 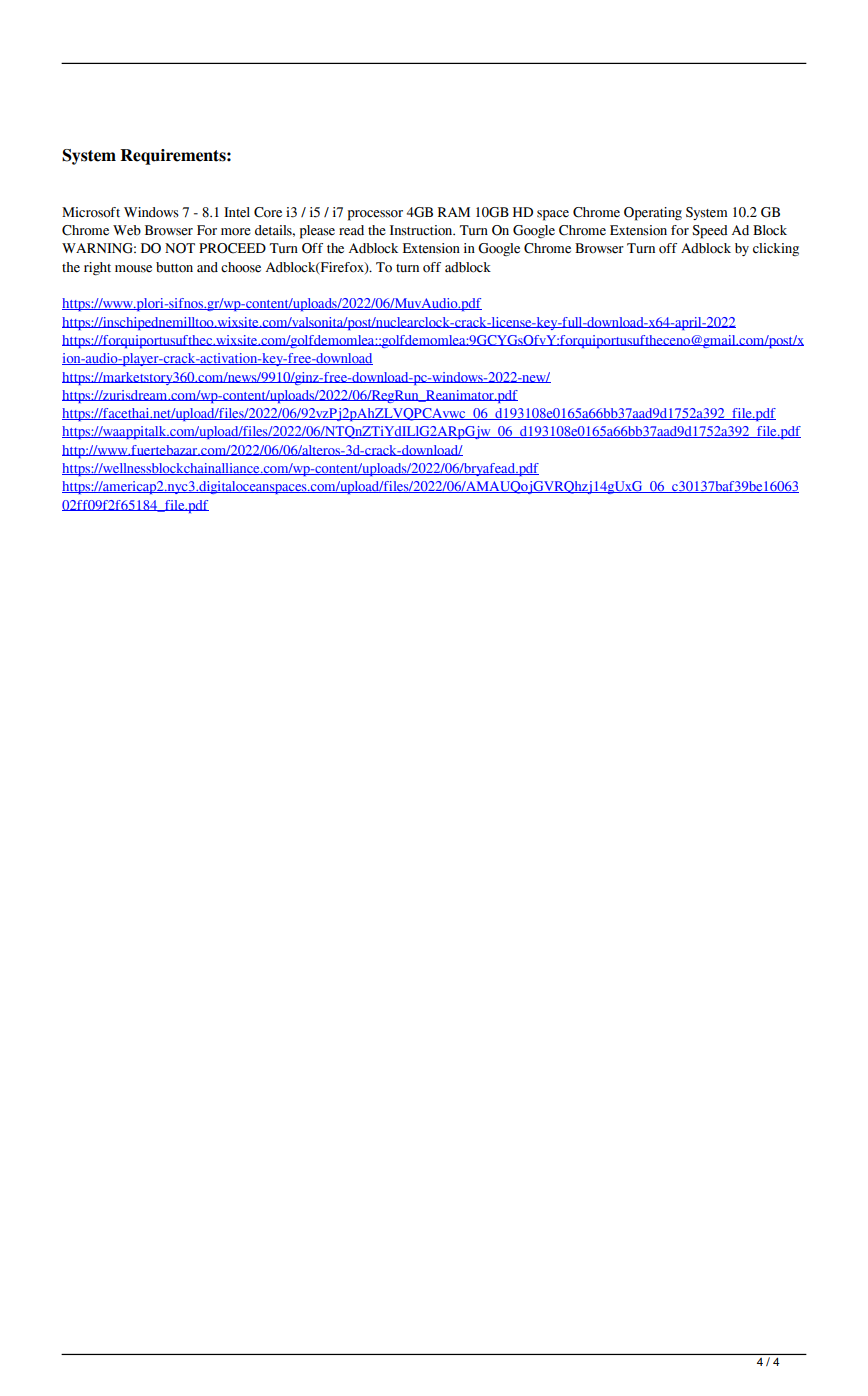 What do you see at coordinates (653, 214) in the screenshot?
I see `Operating` at bounding box center [653, 214].
